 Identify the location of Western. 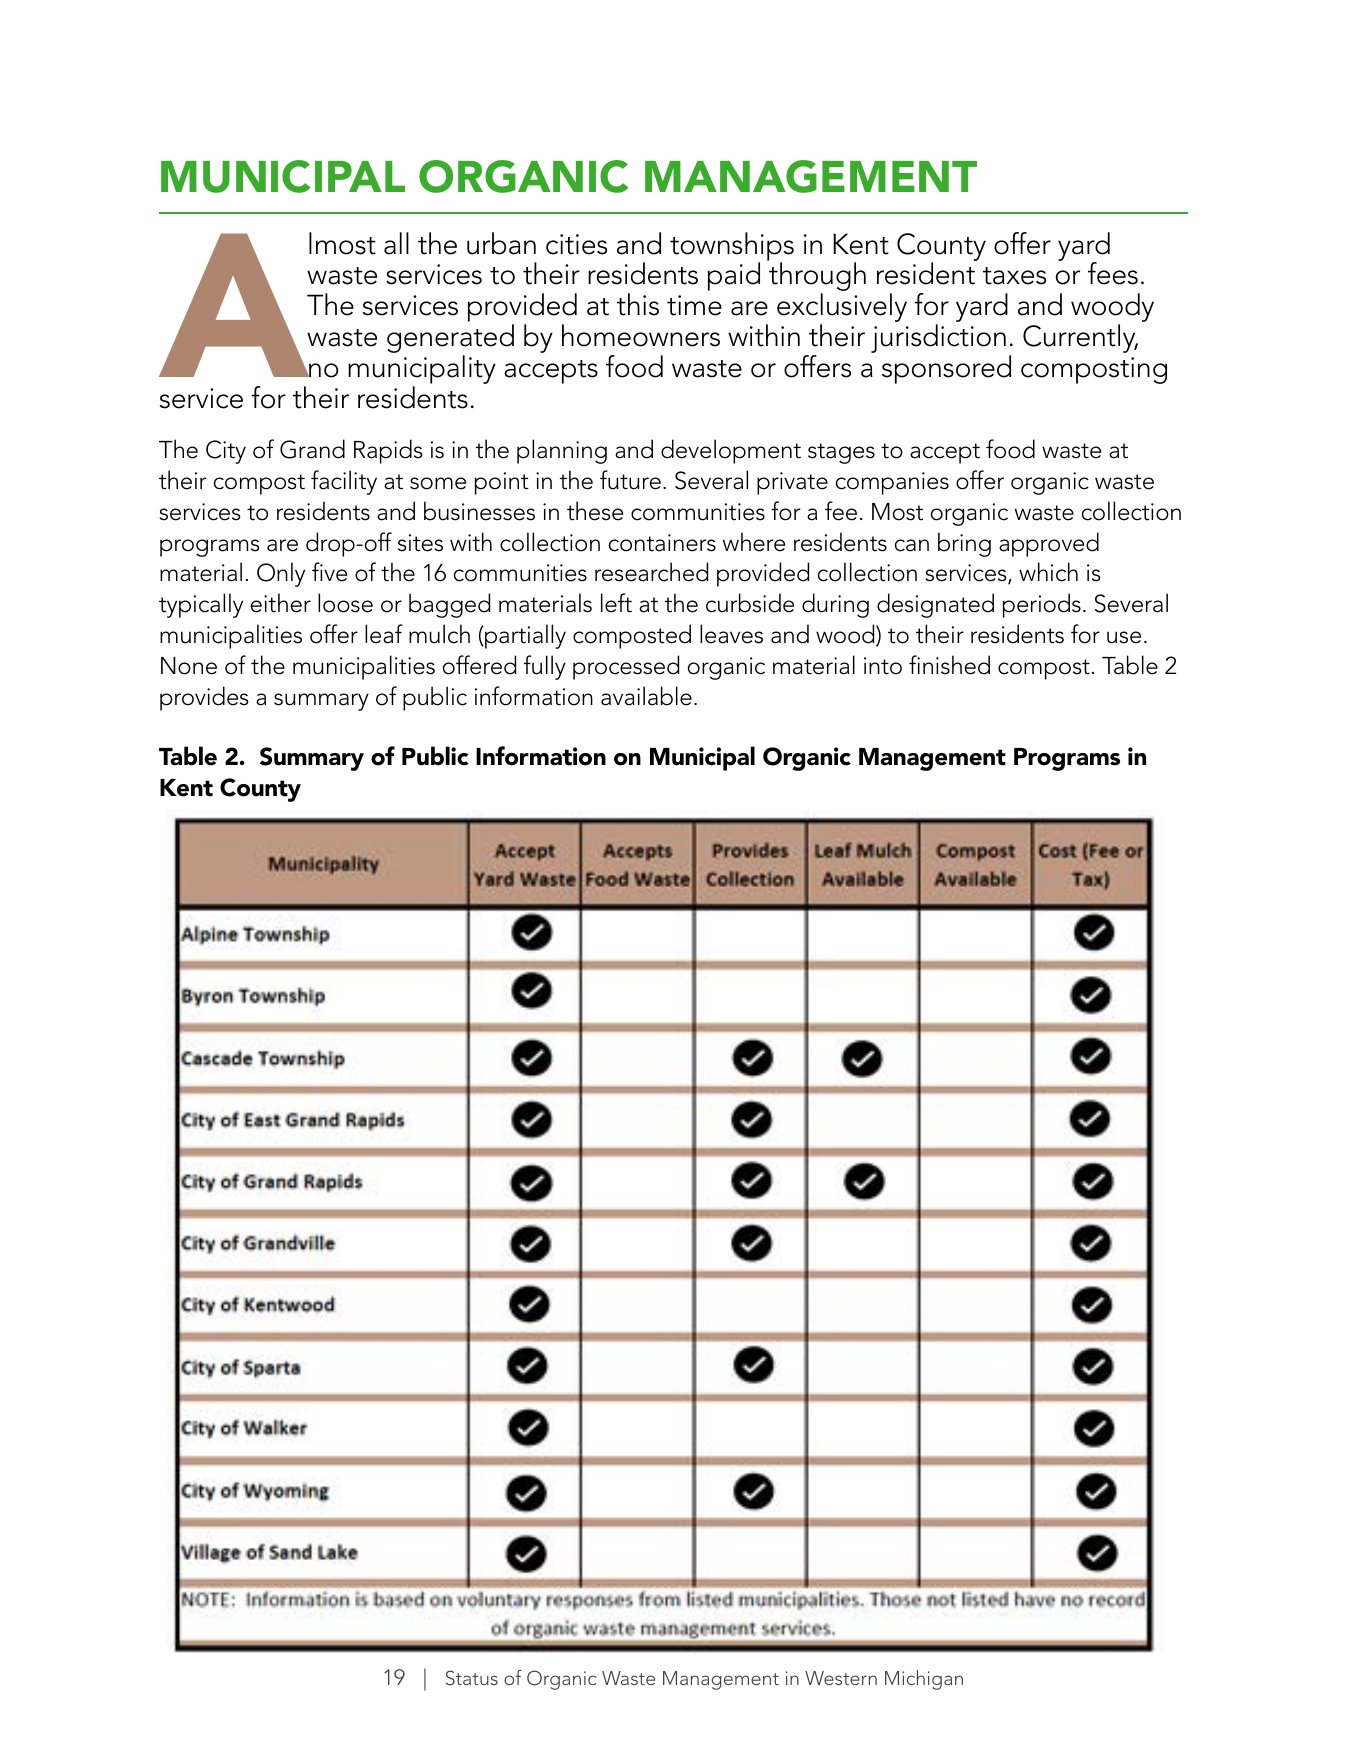
(841, 1678).
